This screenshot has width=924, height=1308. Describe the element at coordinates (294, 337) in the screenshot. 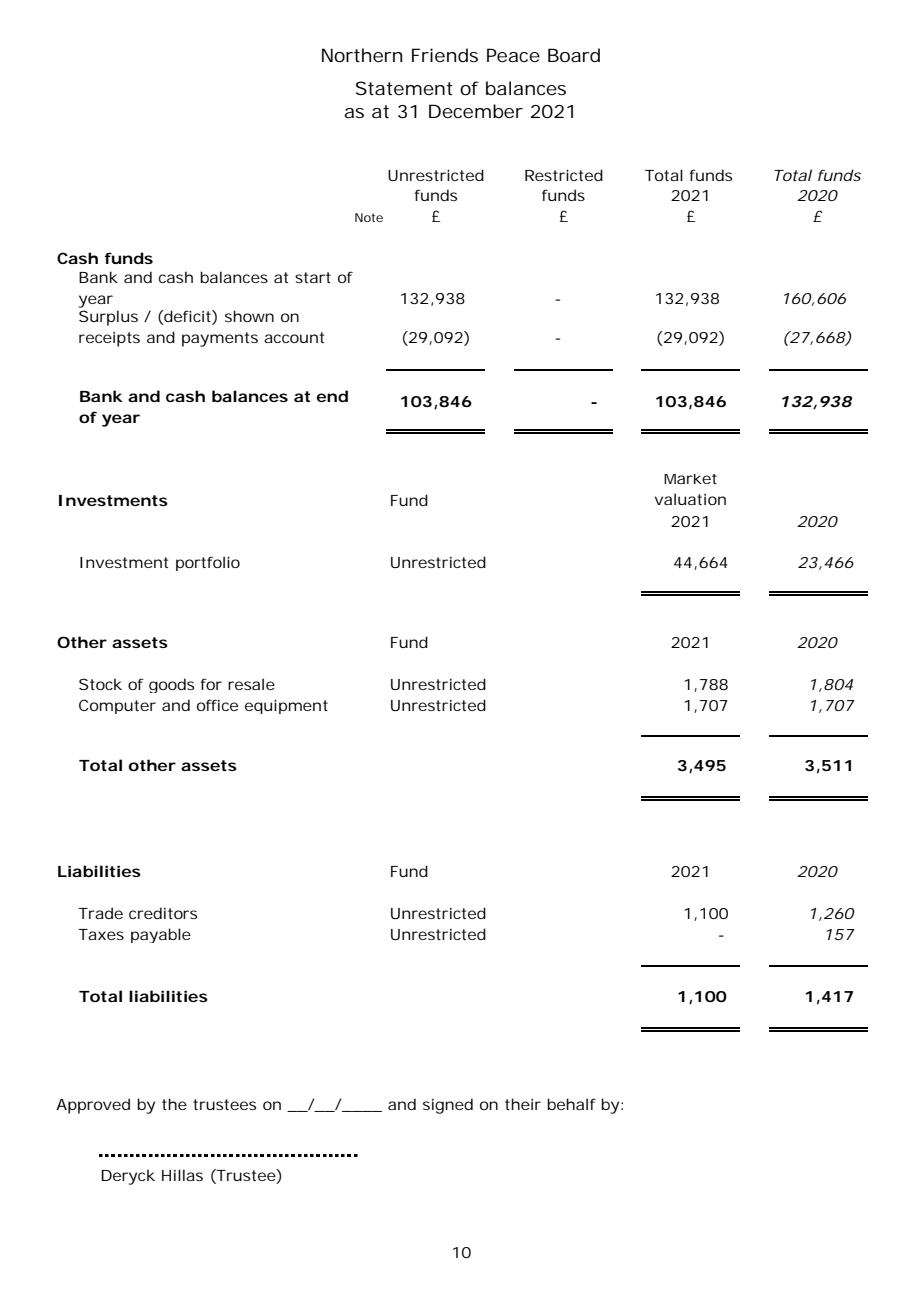

I see `account` at that location.
